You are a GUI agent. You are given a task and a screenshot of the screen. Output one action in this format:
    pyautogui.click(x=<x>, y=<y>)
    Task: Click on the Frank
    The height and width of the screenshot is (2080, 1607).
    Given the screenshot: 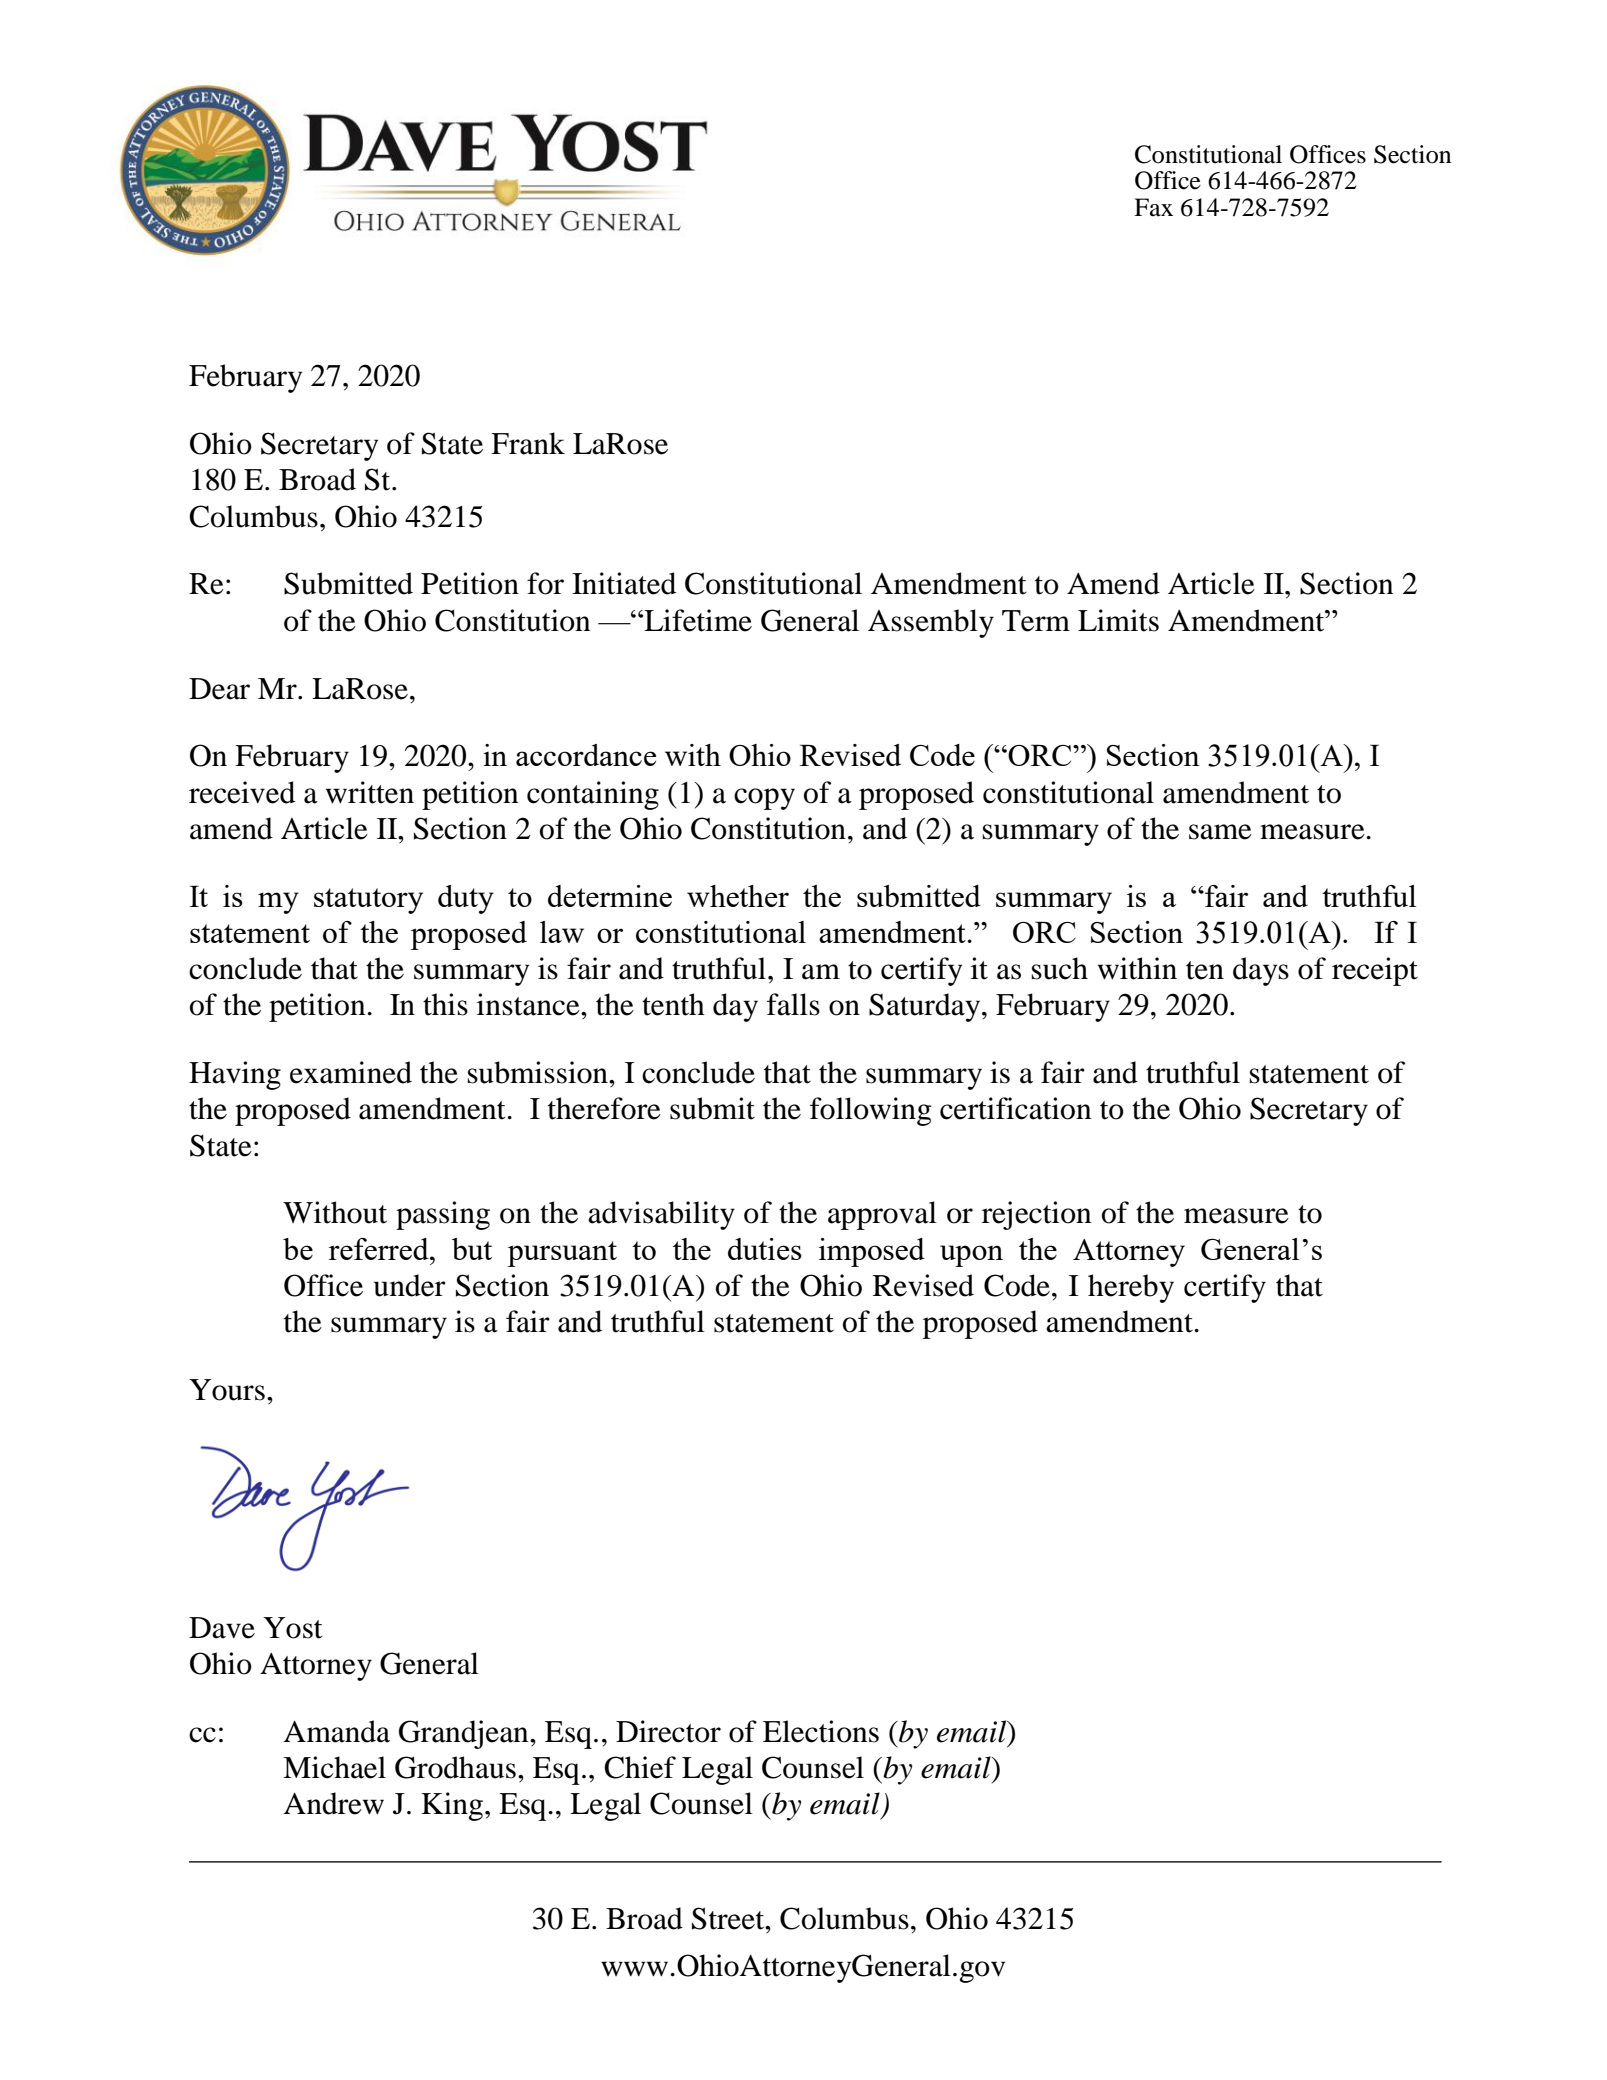 What is the action you would take?
    pyautogui.click(x=528, y=443)
